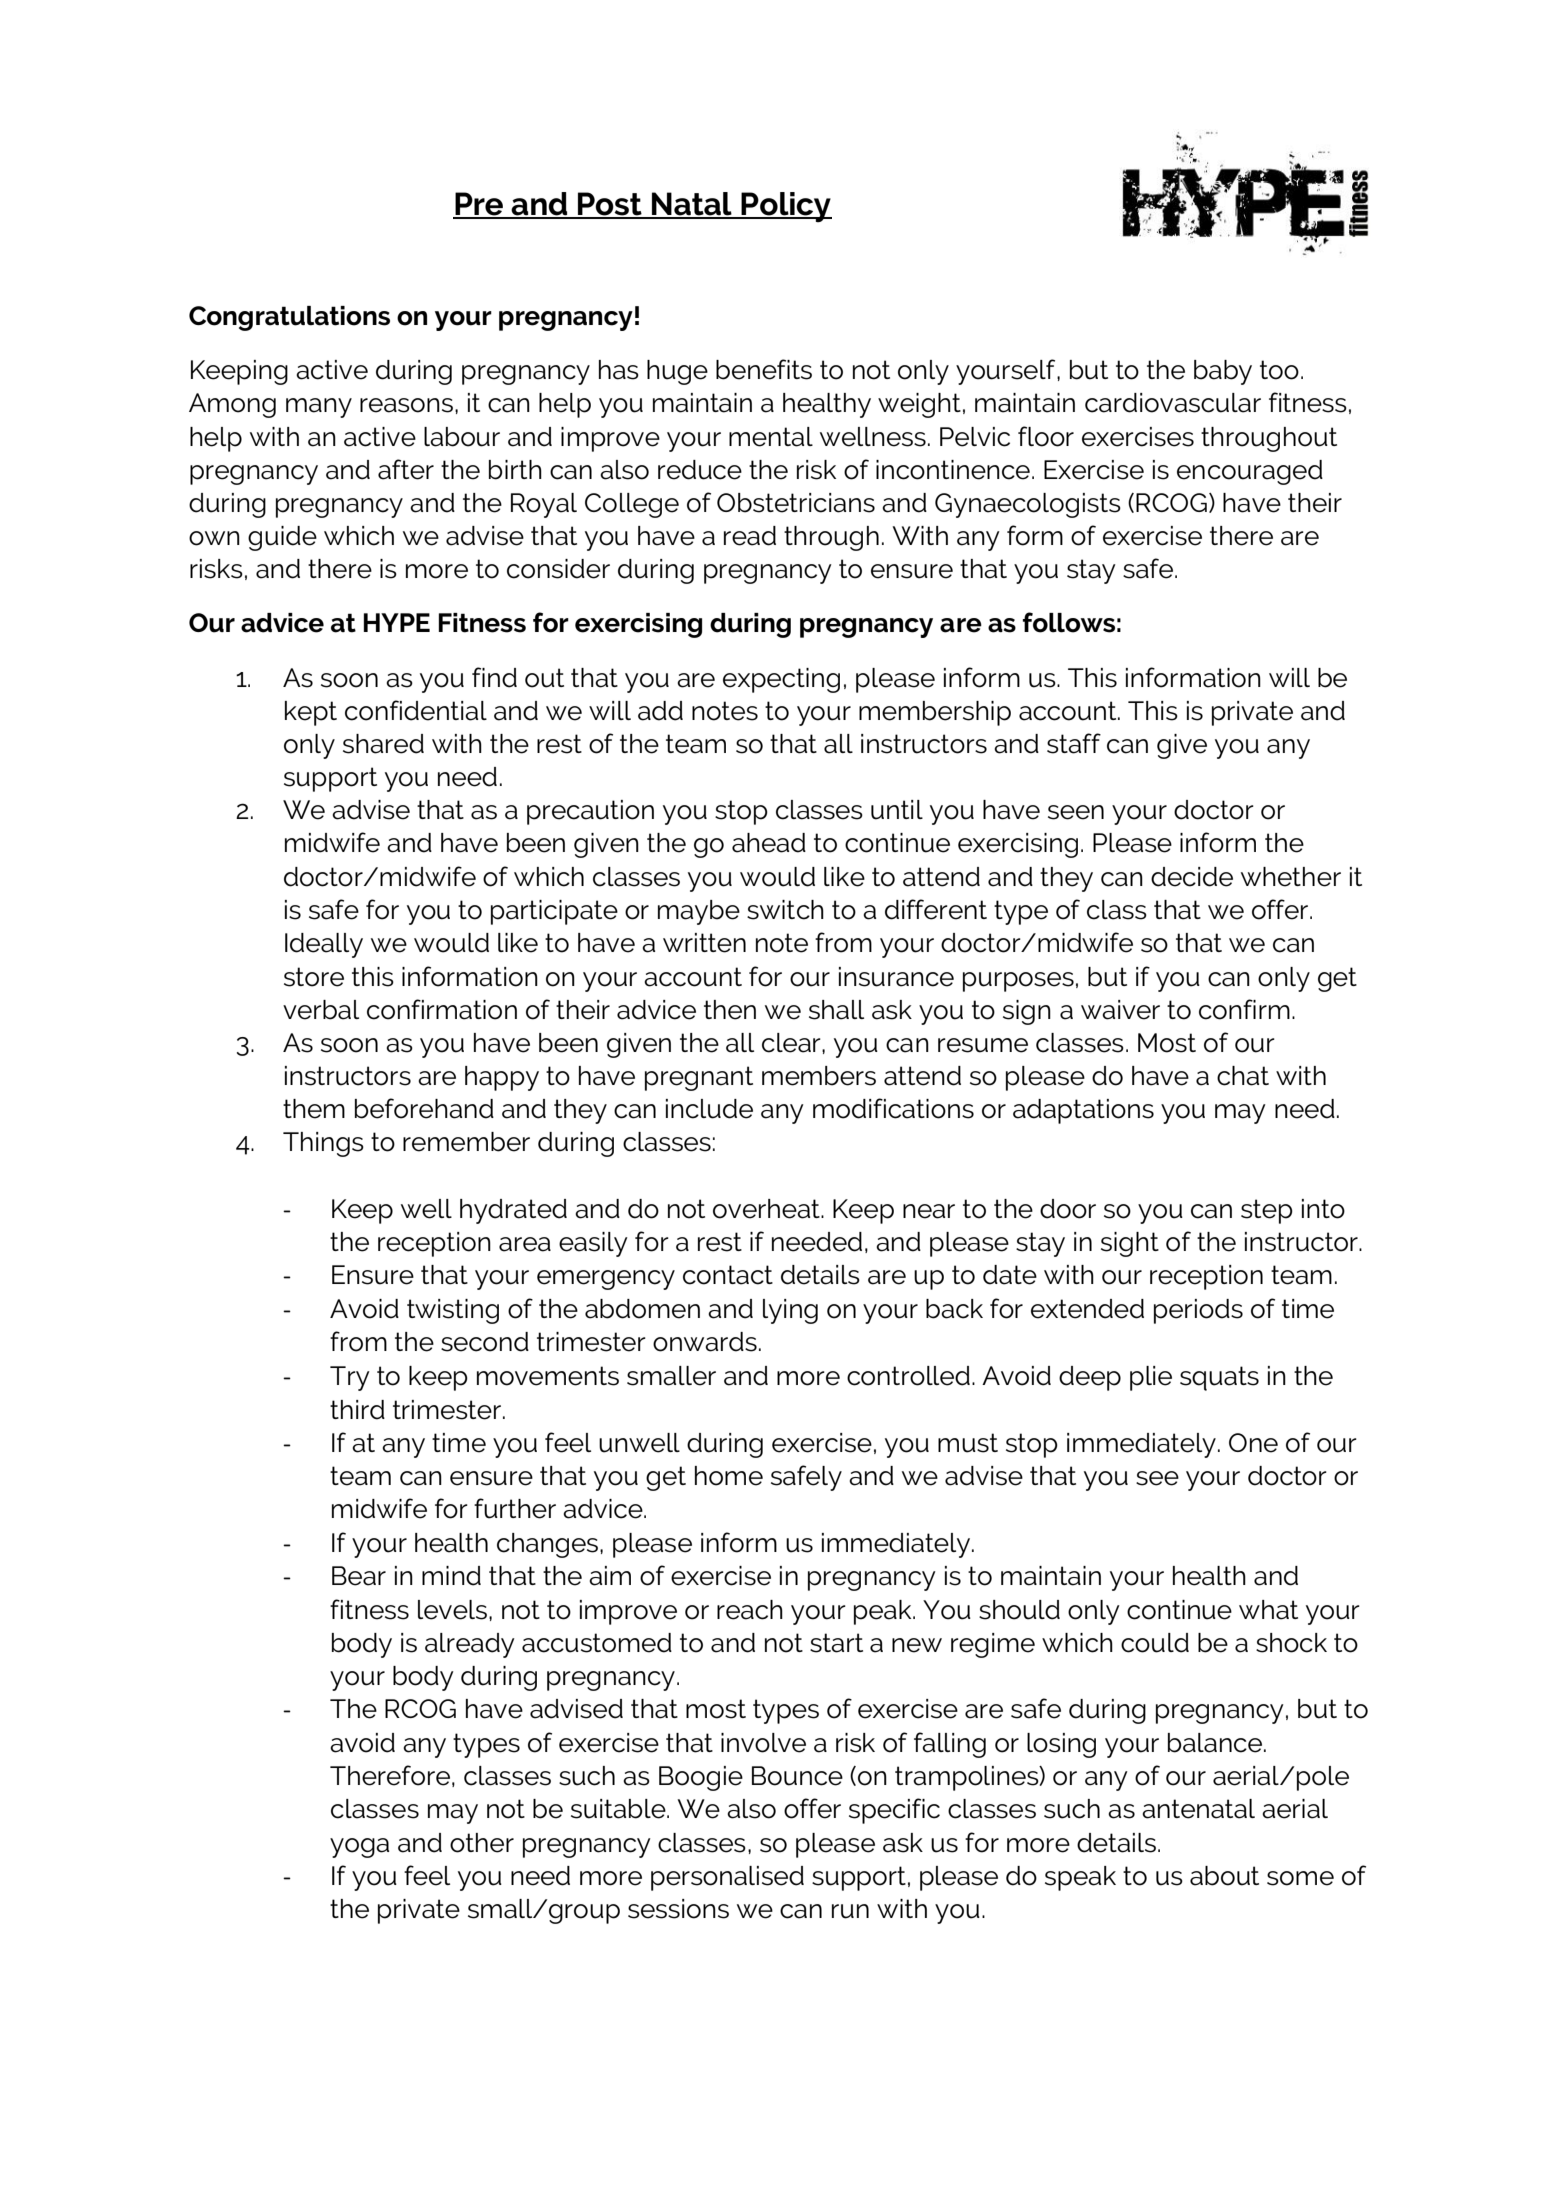 The width and height of the screenshot is (1560, 2206). What do you see at coordinates (350, 1378) in the screenshot?
I see `Try` at bounding box center [350, 1378].
